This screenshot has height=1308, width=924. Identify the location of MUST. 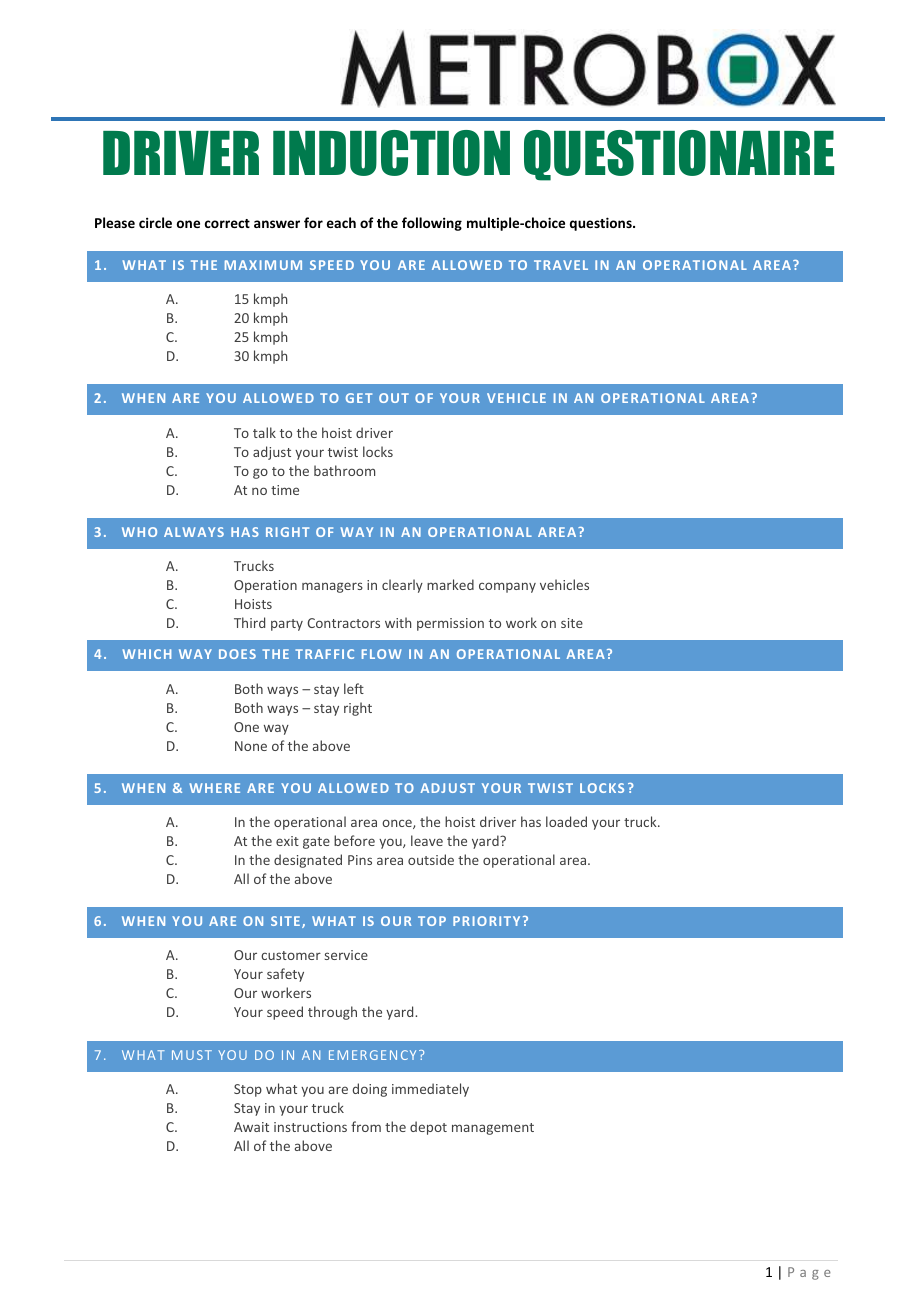
(192, 1055).
